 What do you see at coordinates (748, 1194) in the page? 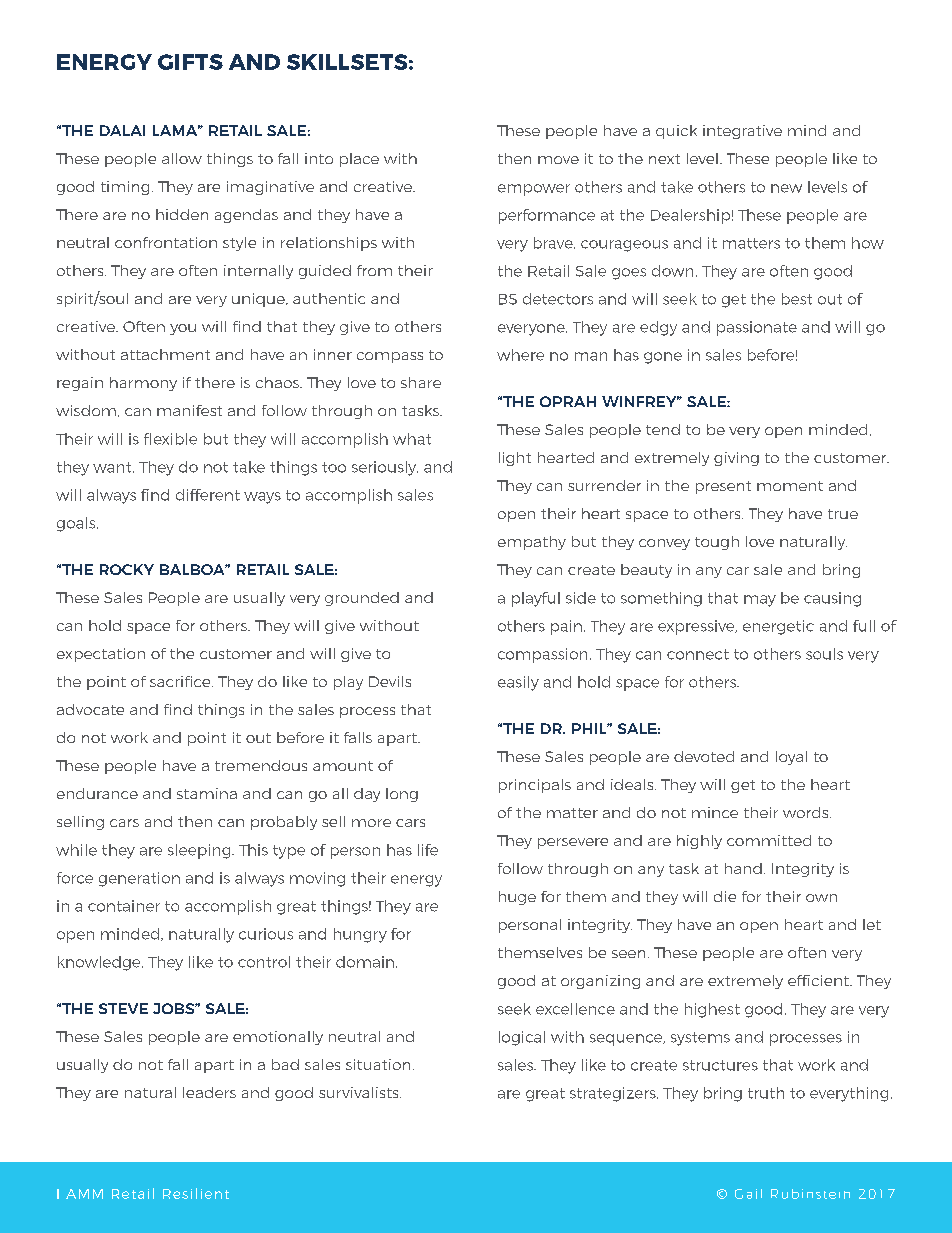
I see `Gail` at bounding box center [748, 1194].
